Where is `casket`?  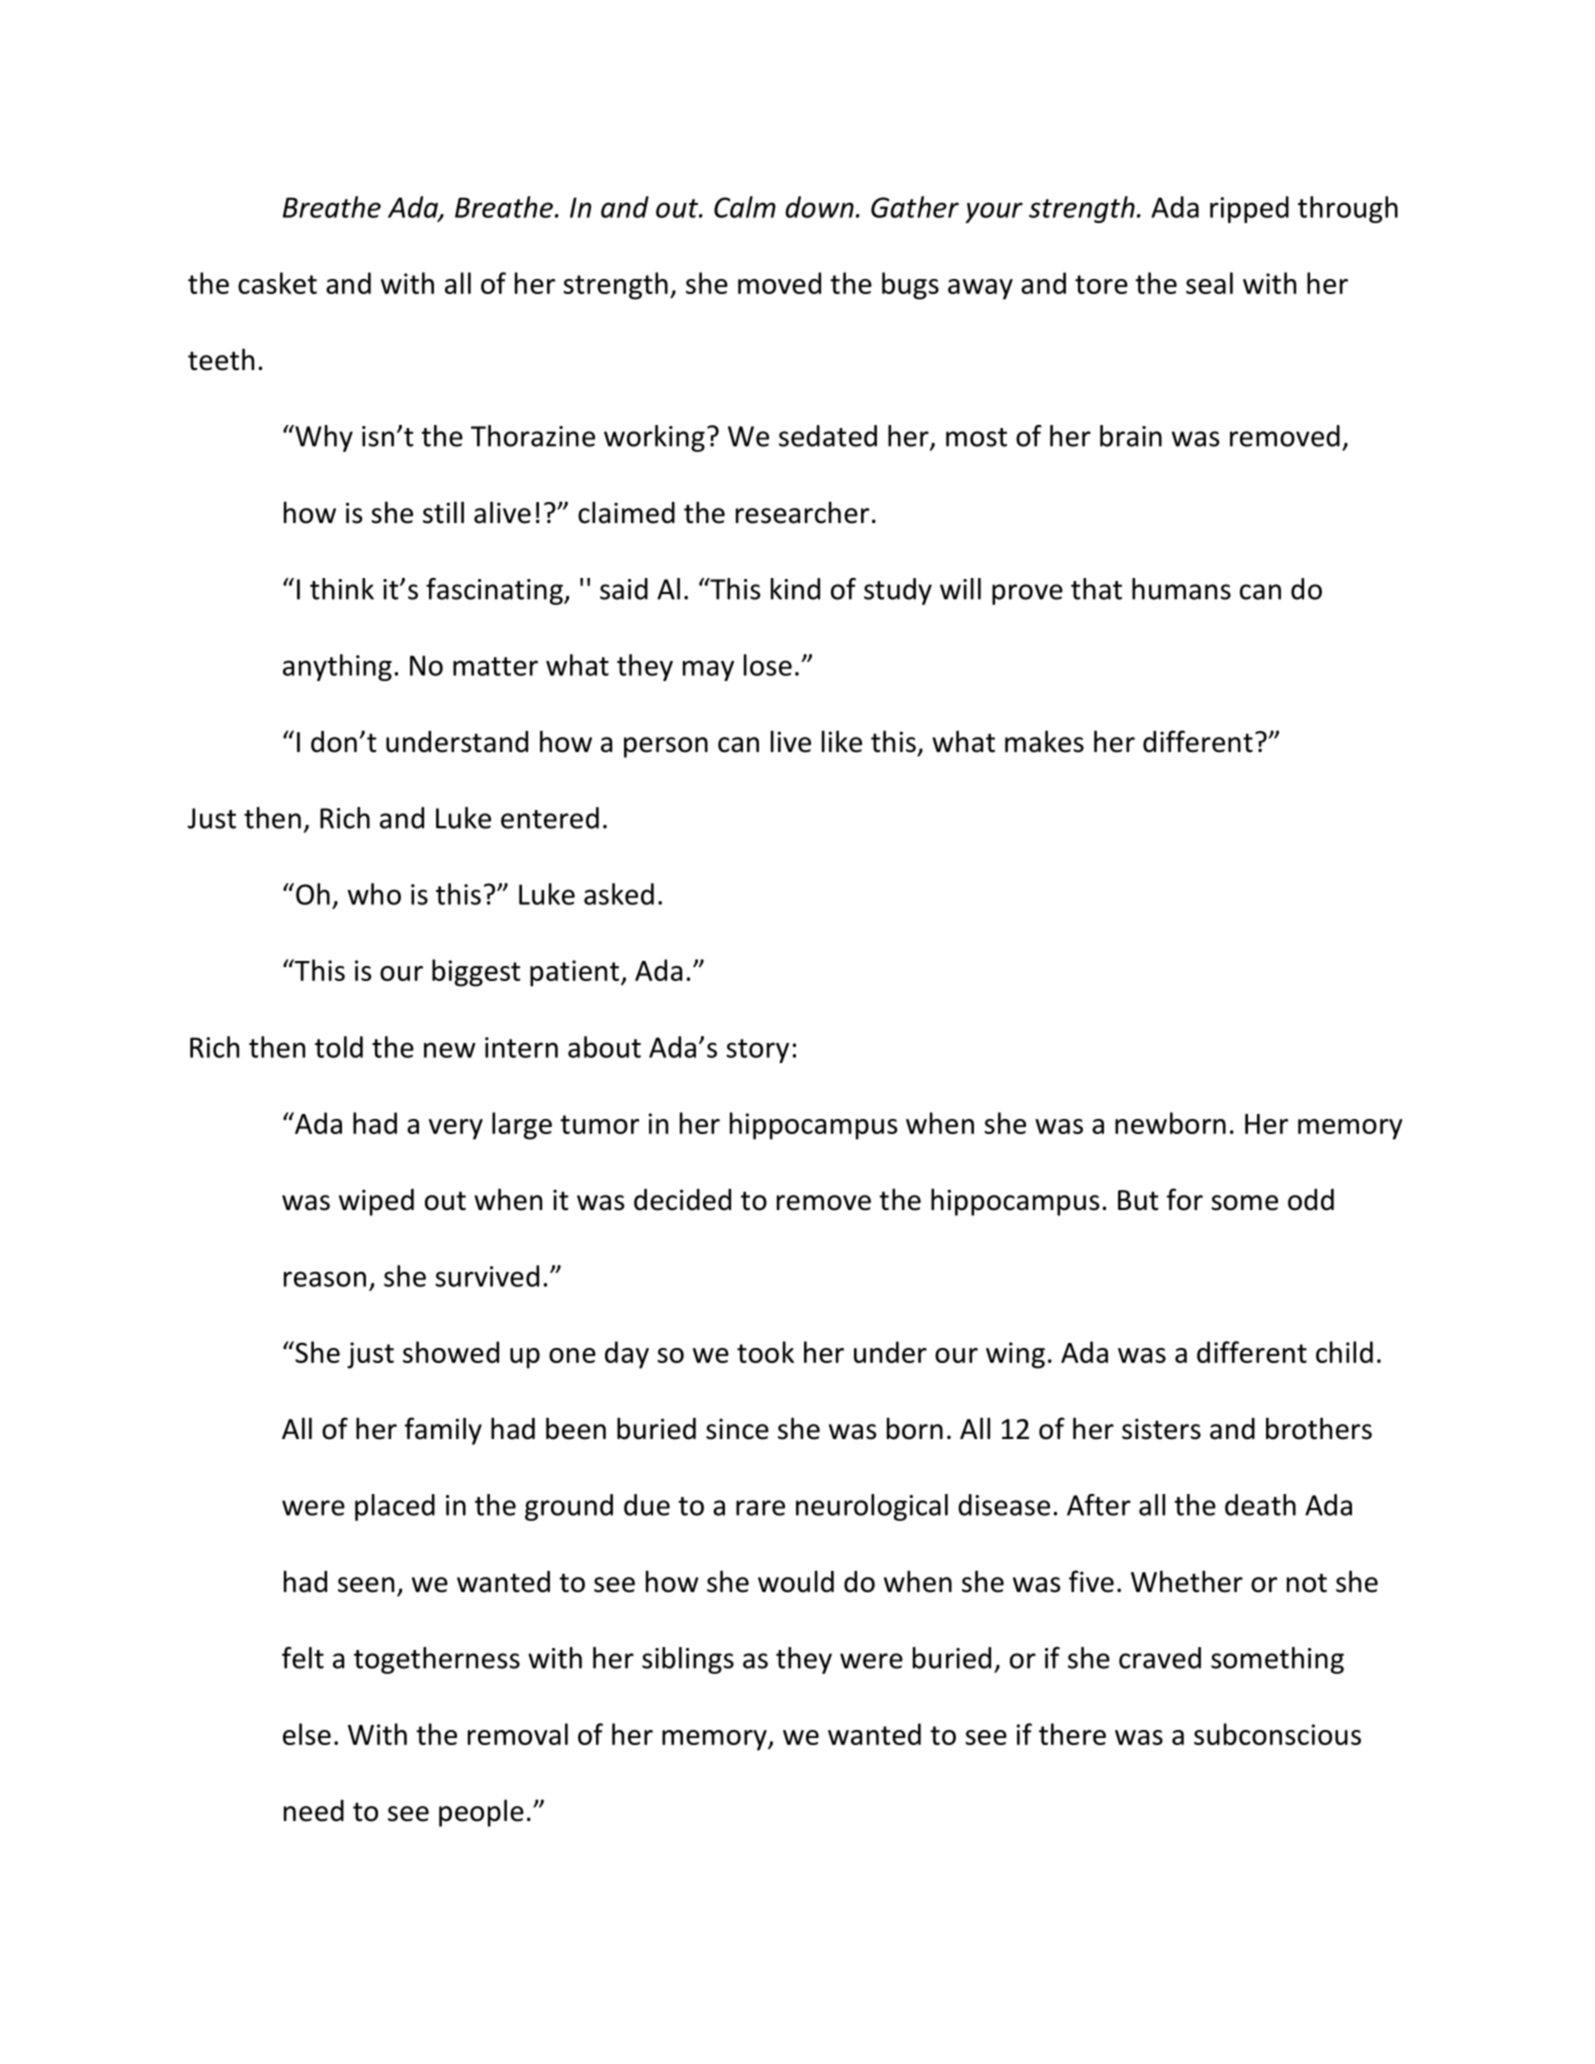 casket is located at coordinates (277, 283).
